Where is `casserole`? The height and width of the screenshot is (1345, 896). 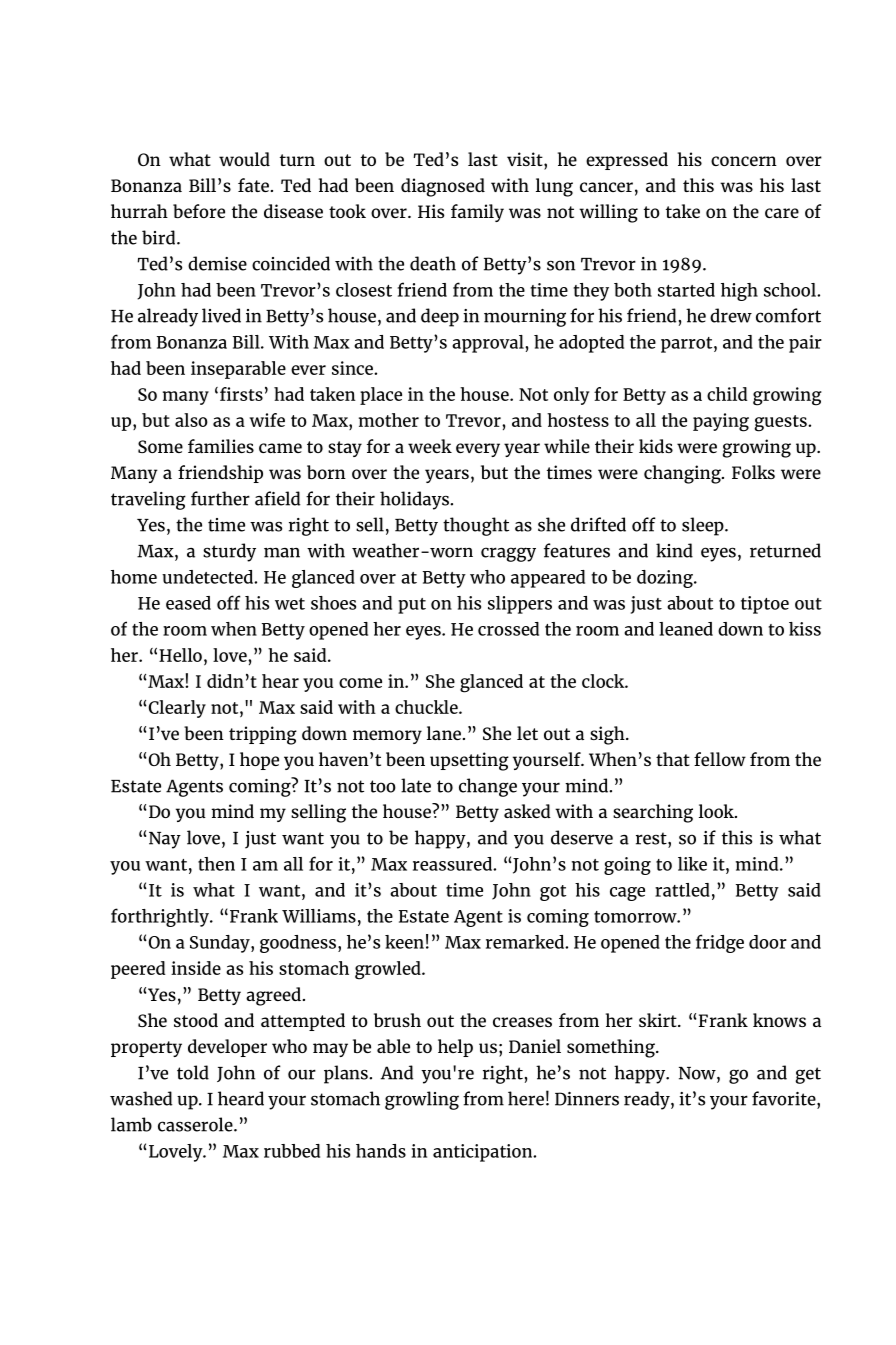
casserole is located at coordinates (196, 1124).
